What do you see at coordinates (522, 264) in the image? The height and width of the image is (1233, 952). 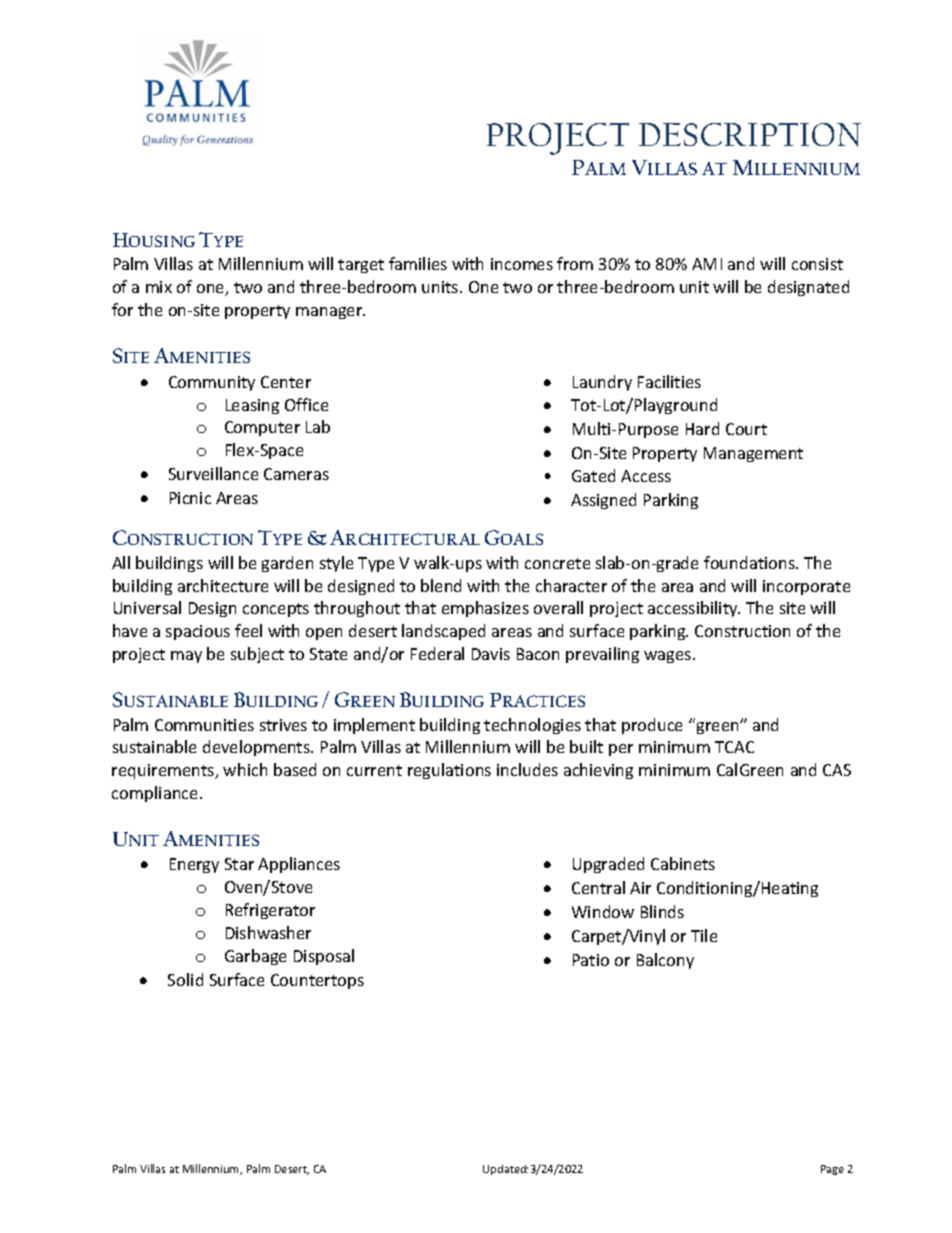 I see `incomes` at bounding box center [522, 264].
